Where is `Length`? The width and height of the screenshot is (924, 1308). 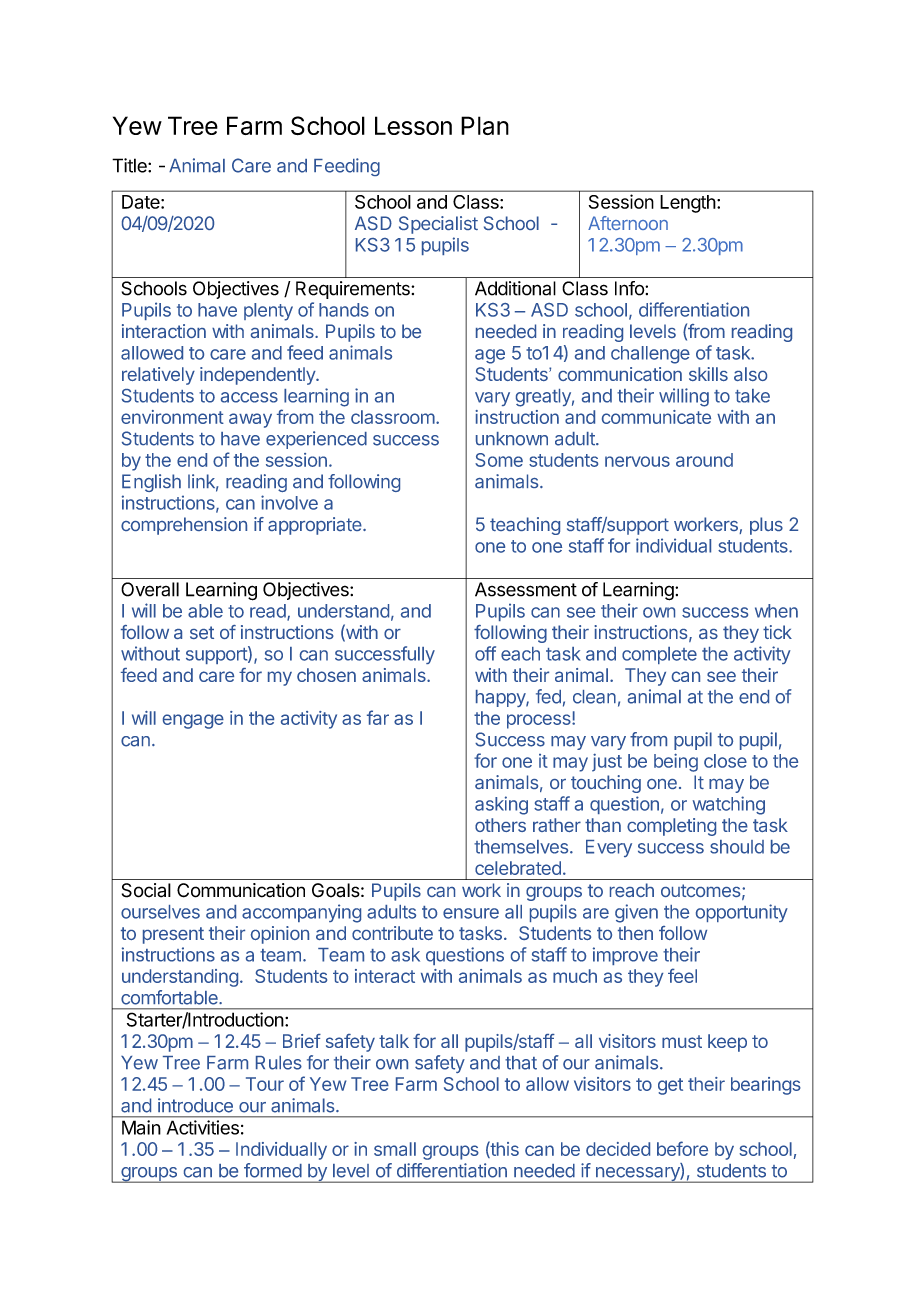 Length is located at coordinates (688, 204).
